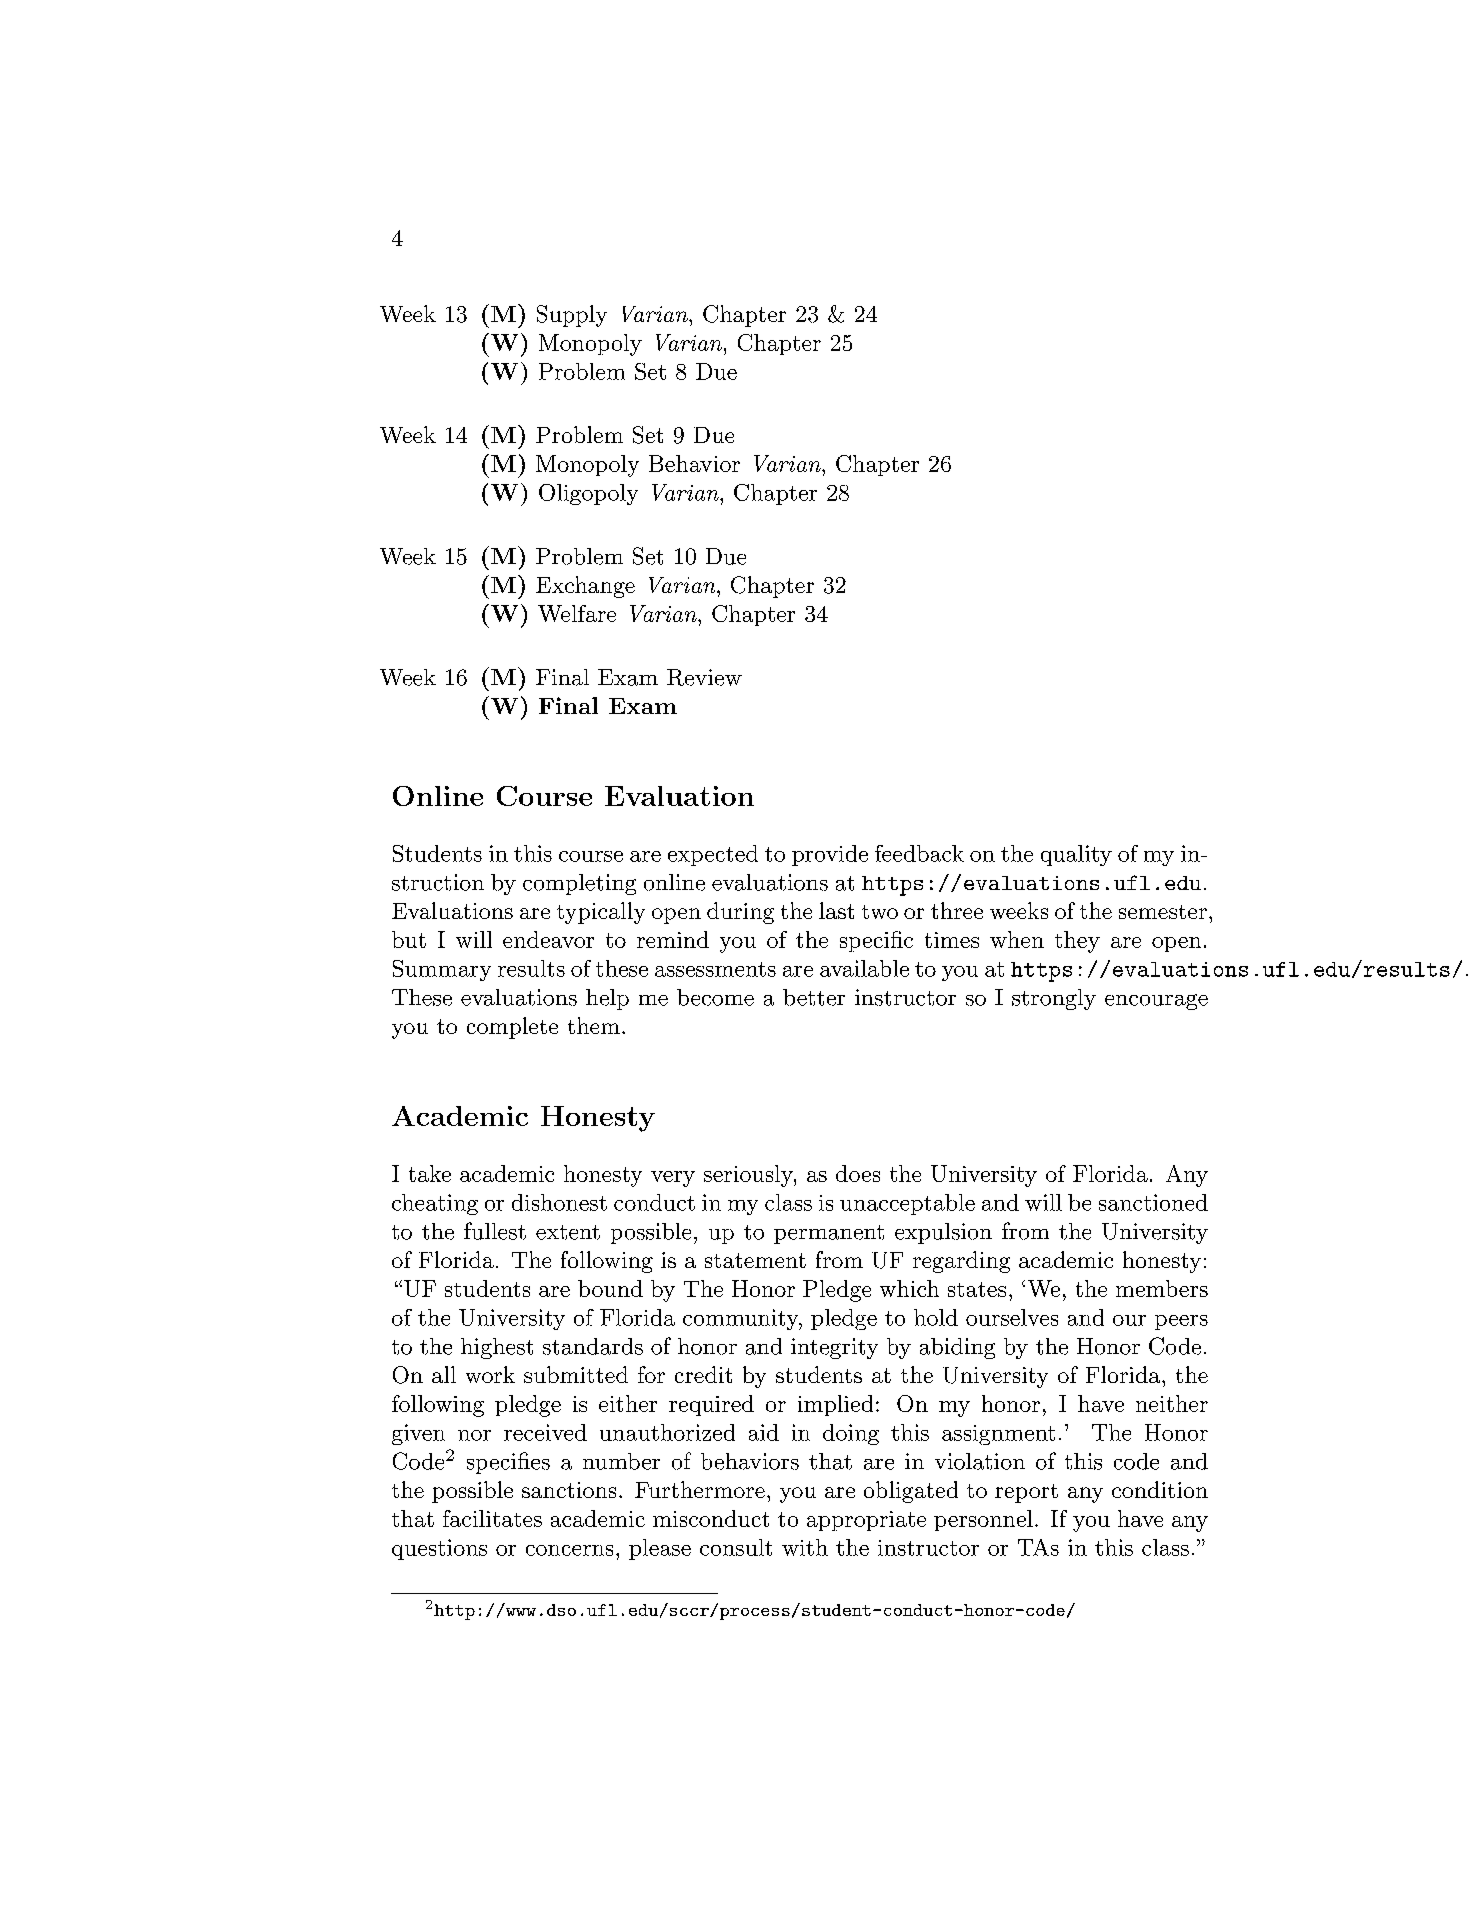 The image size is (1472, 1905). Describe the element at coordinates (1077, 942) in the screenshot. I see `they` at that location.
